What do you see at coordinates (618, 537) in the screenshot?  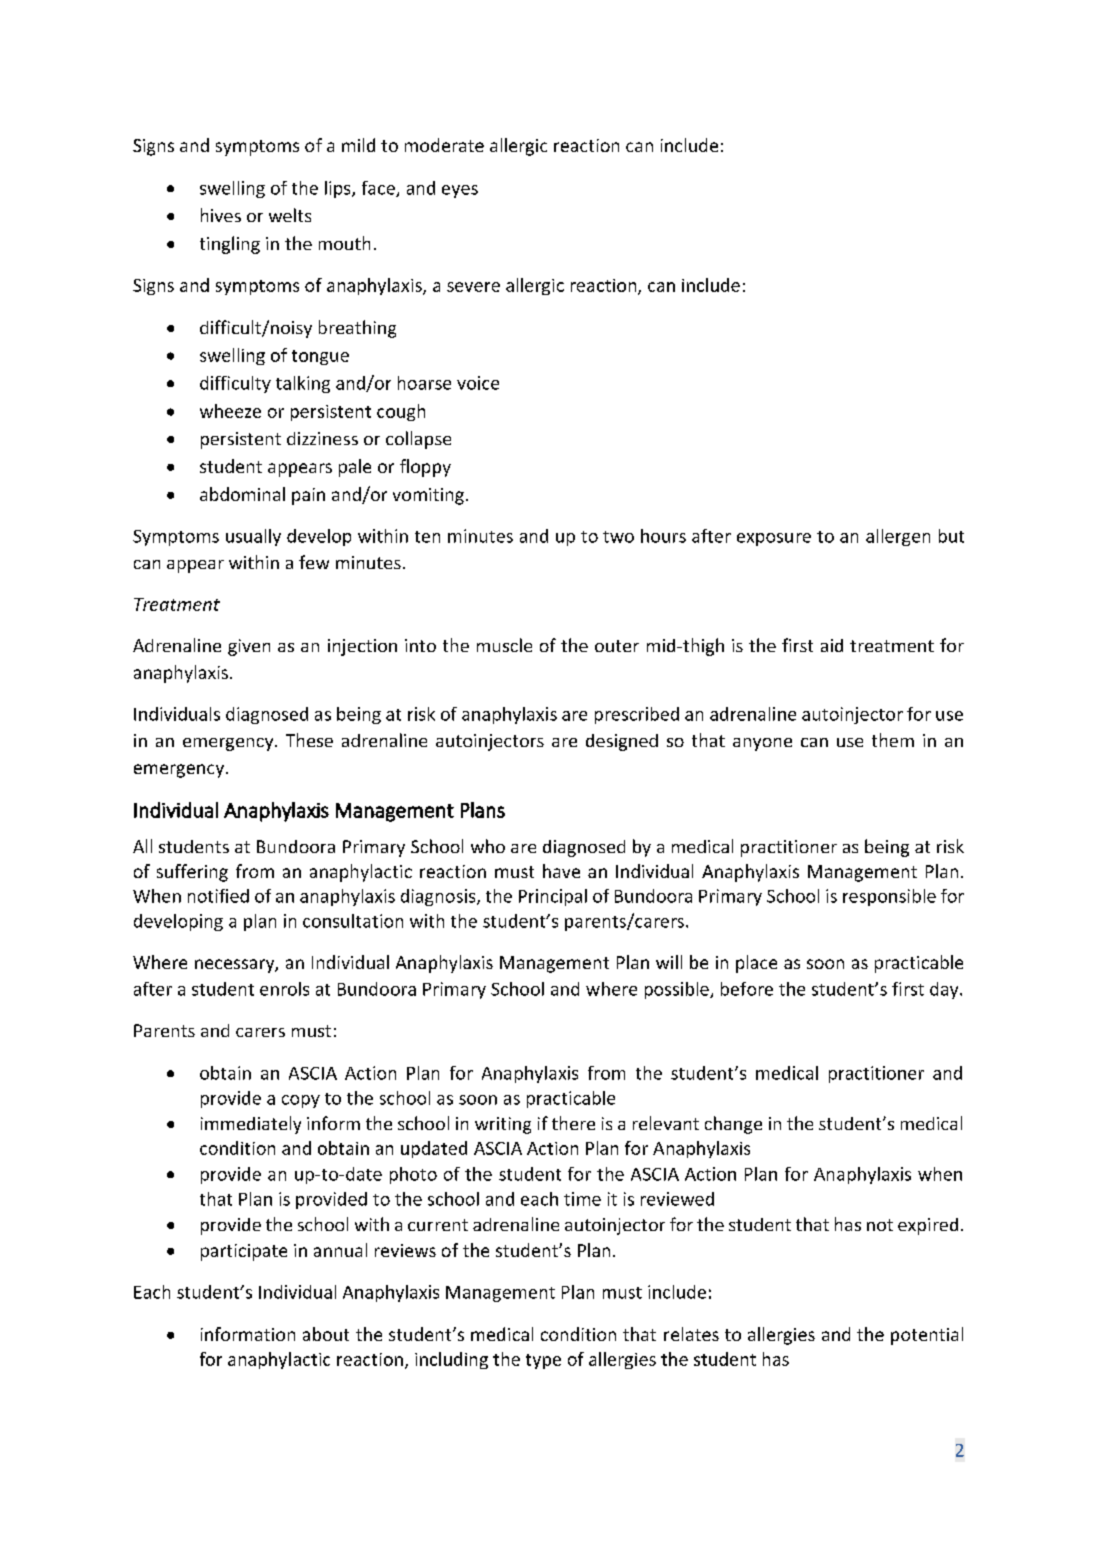 I see `two` at bounding box center [618, 537].
